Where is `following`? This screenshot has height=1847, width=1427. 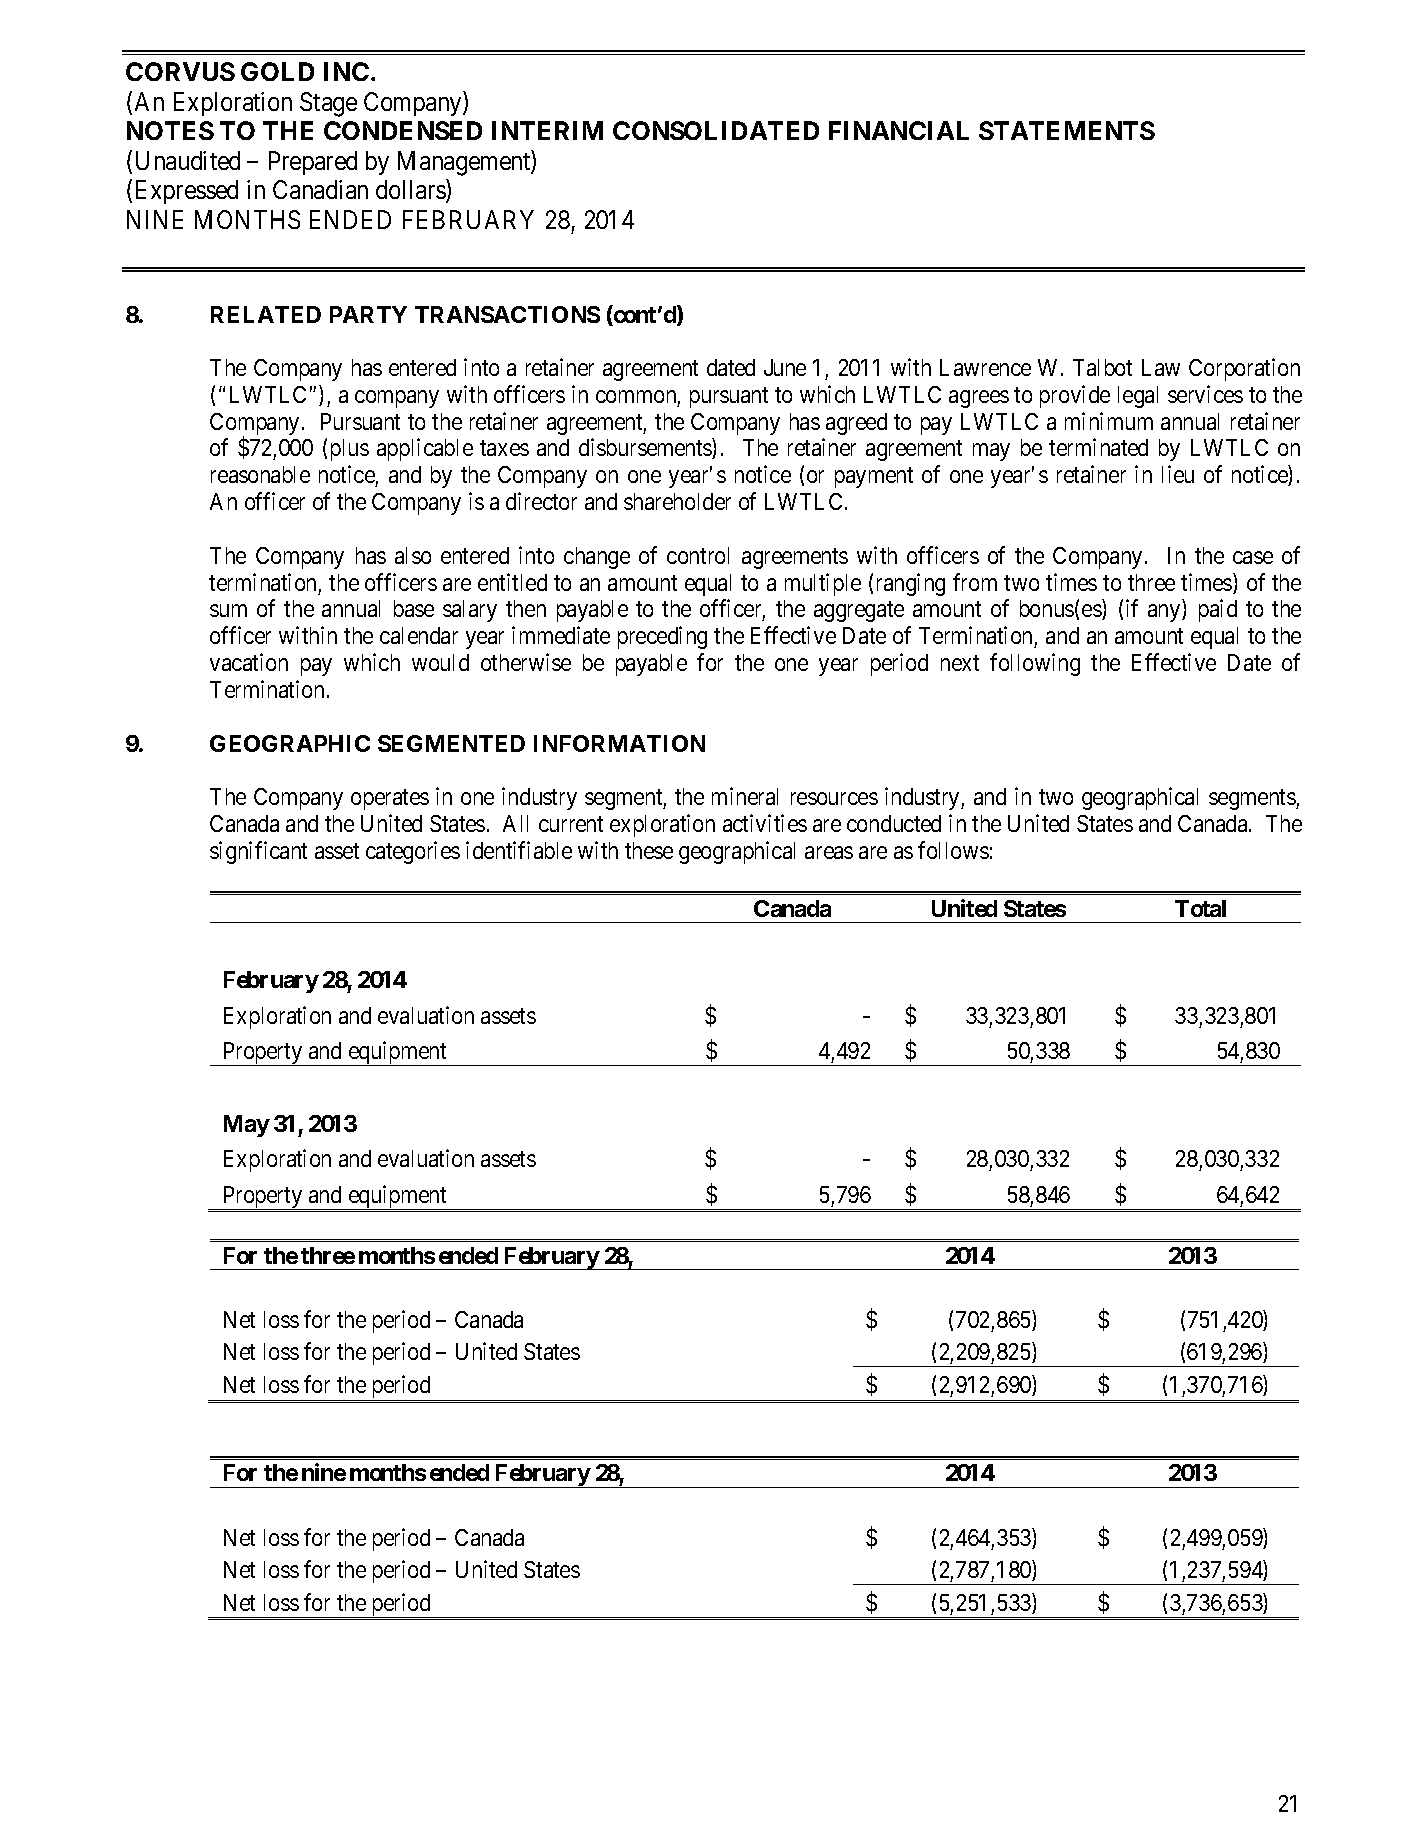
following is located at coordinates (1035, 664).
